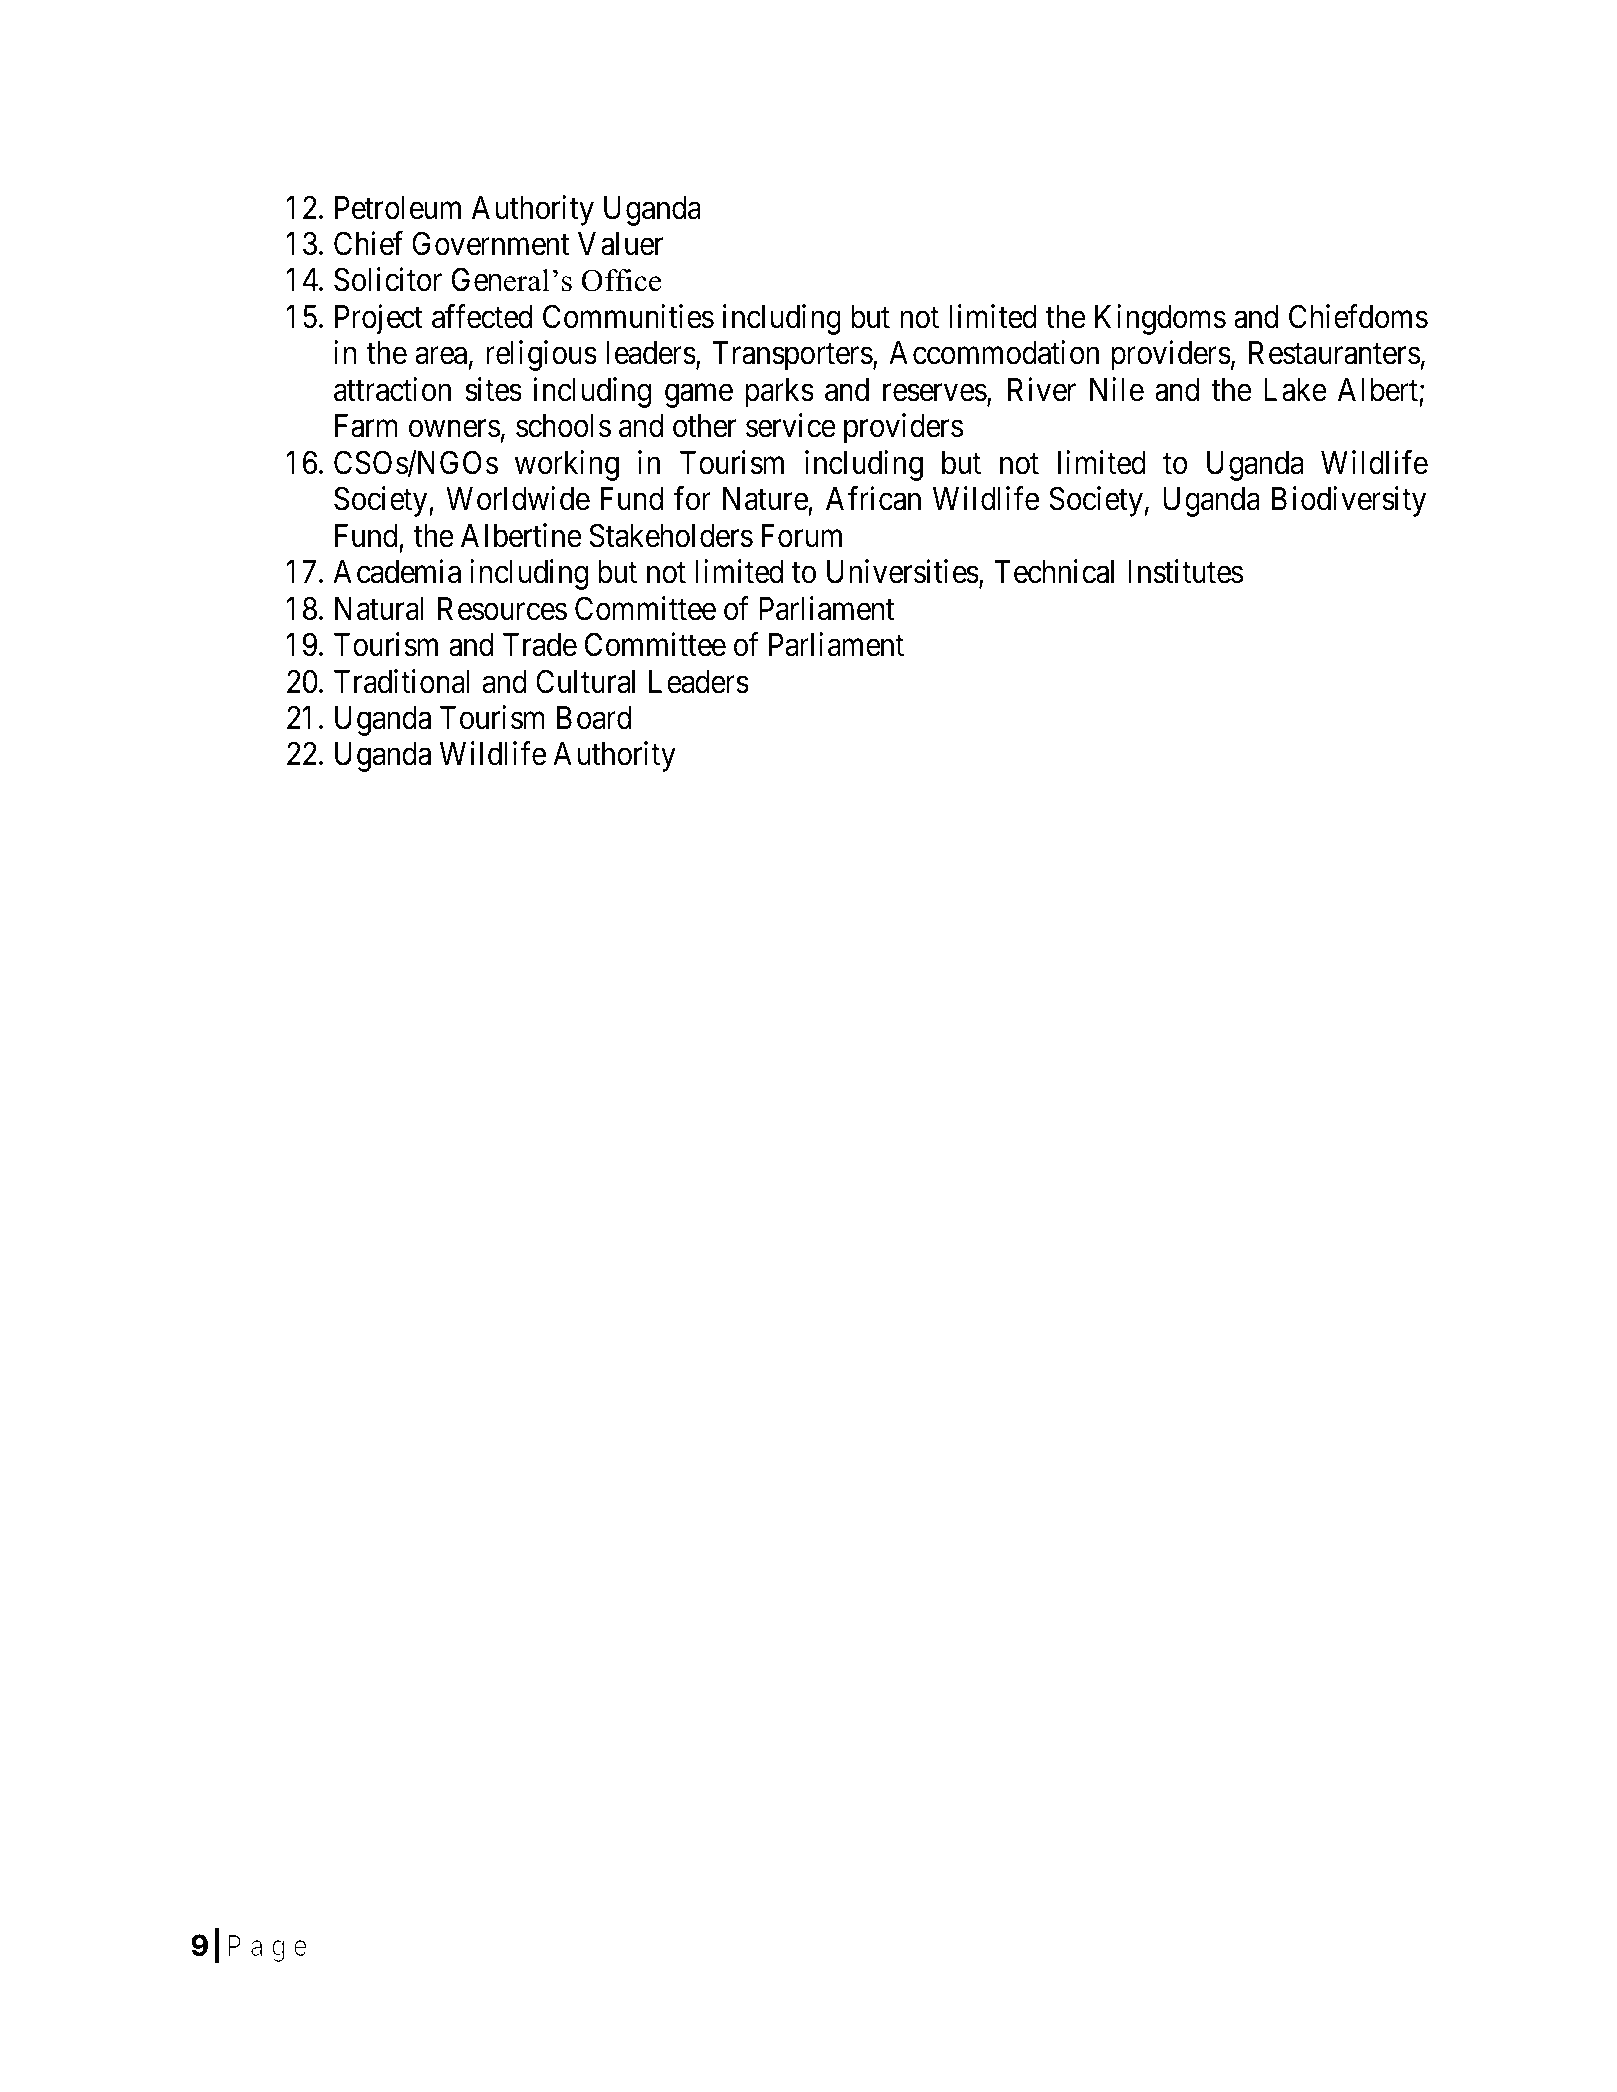  Describe the element at coordinates (490, 244) in the screenshot. I see `Government` at that location.
